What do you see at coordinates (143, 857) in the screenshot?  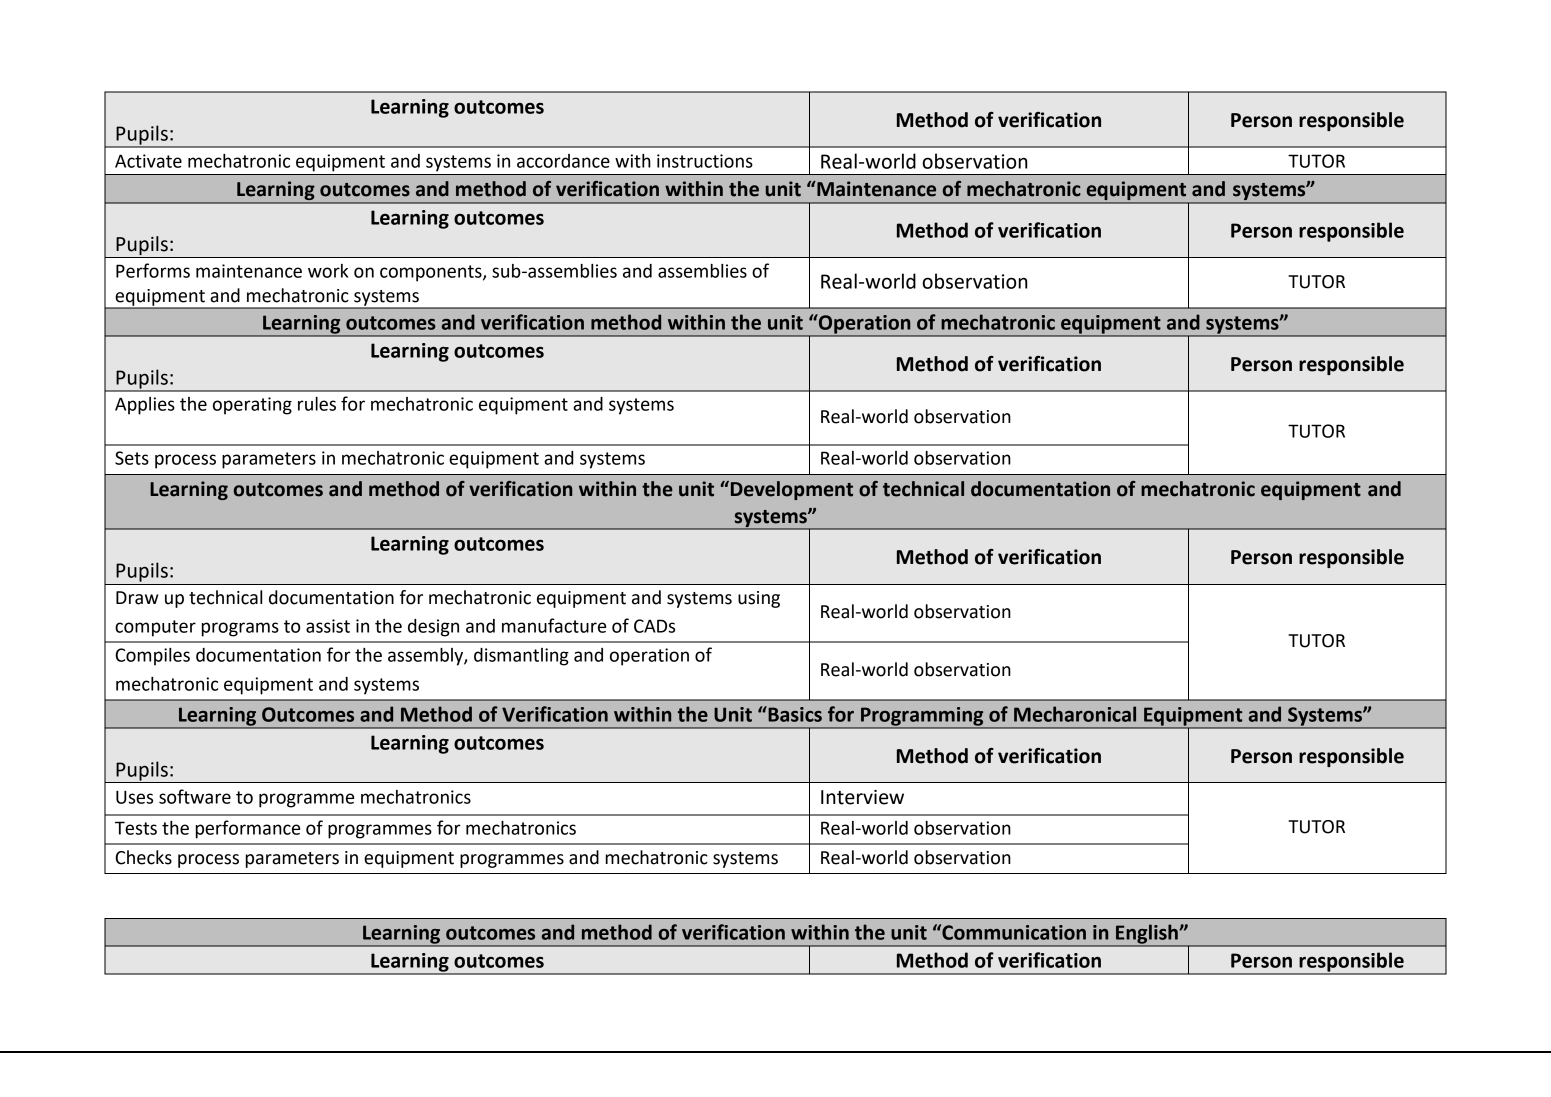 I see `Checks` at bounding box center [143, 857].
